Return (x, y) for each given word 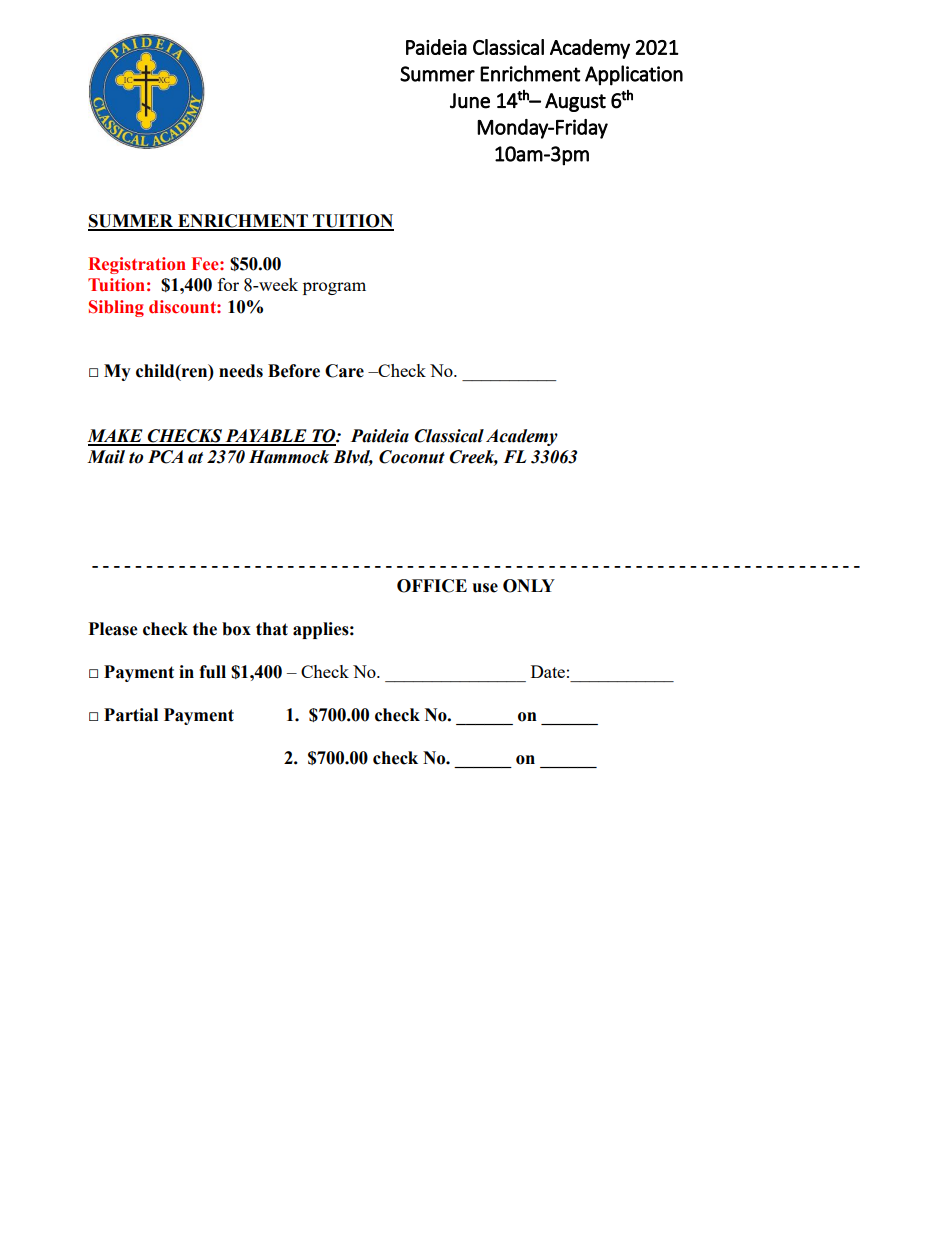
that (272, 629)
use (485, 588)
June (470, 101)
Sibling (116, 308)
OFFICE (432, 586)
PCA (165, 457)
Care (344, 371)
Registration (137, 265)
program (334, 288)
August (575, 102)
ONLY (529, 586)
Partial (131, 715)
